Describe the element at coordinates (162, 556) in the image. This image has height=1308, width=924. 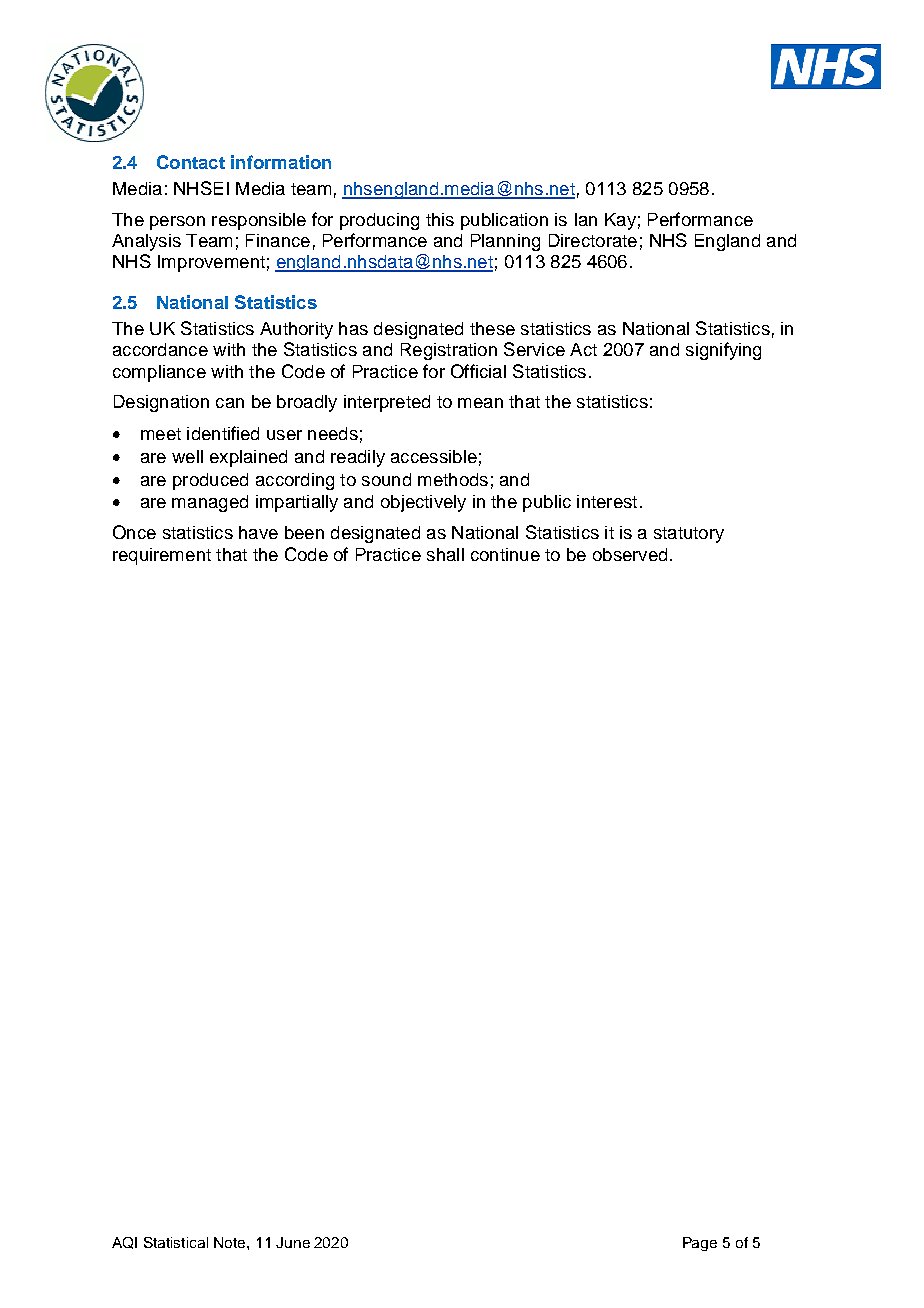
I see `requirement` at that location.
